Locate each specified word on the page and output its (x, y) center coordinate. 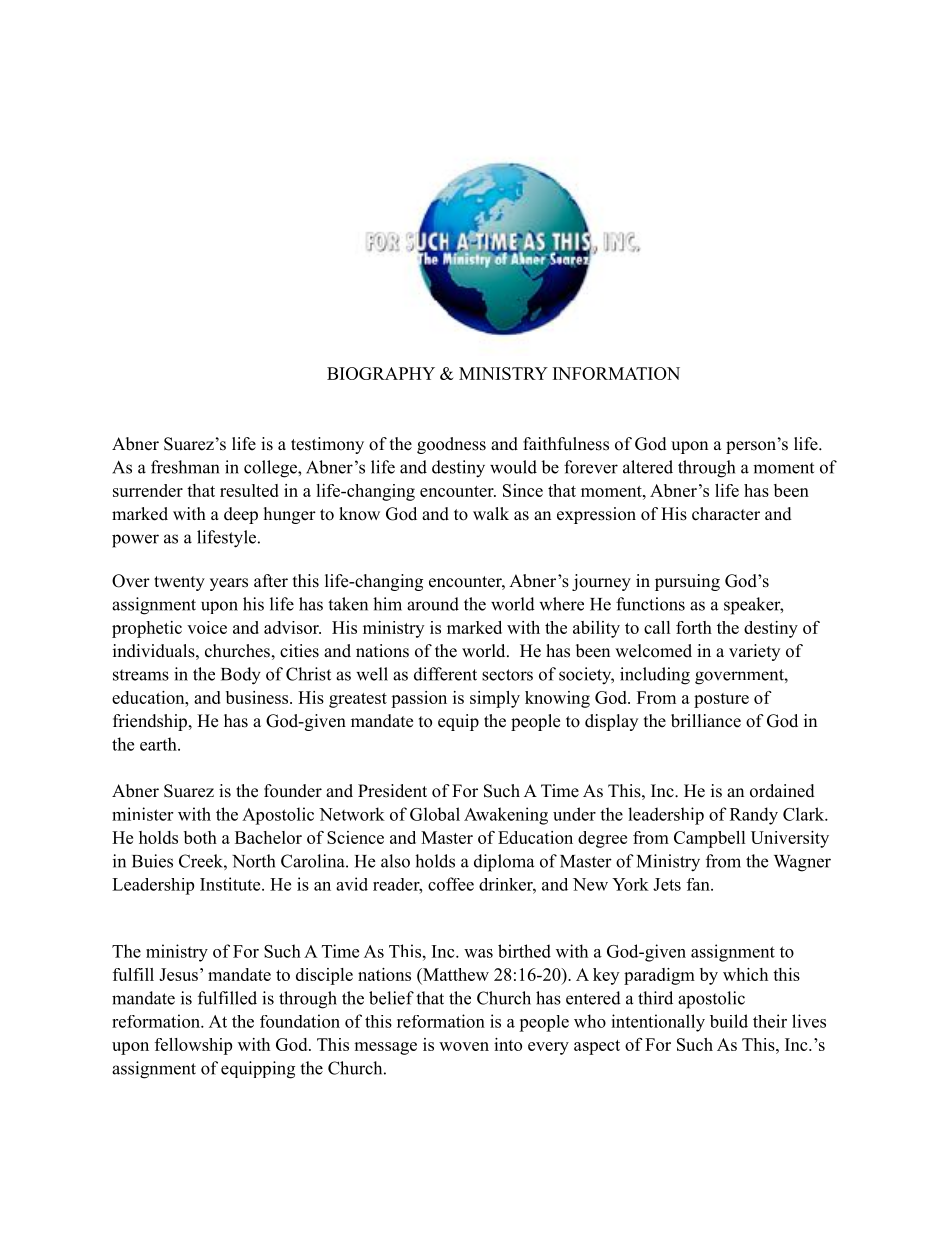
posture (721, 700)
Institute (231, 884)
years (229, 584)
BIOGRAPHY (381, 373)
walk (491, 513)
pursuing (687, 582)
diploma (504, 863)
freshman (185, 467)
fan (699, 884)
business (258, 697)
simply (495, 699)
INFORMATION (616, 373)
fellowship (193, 1046)
